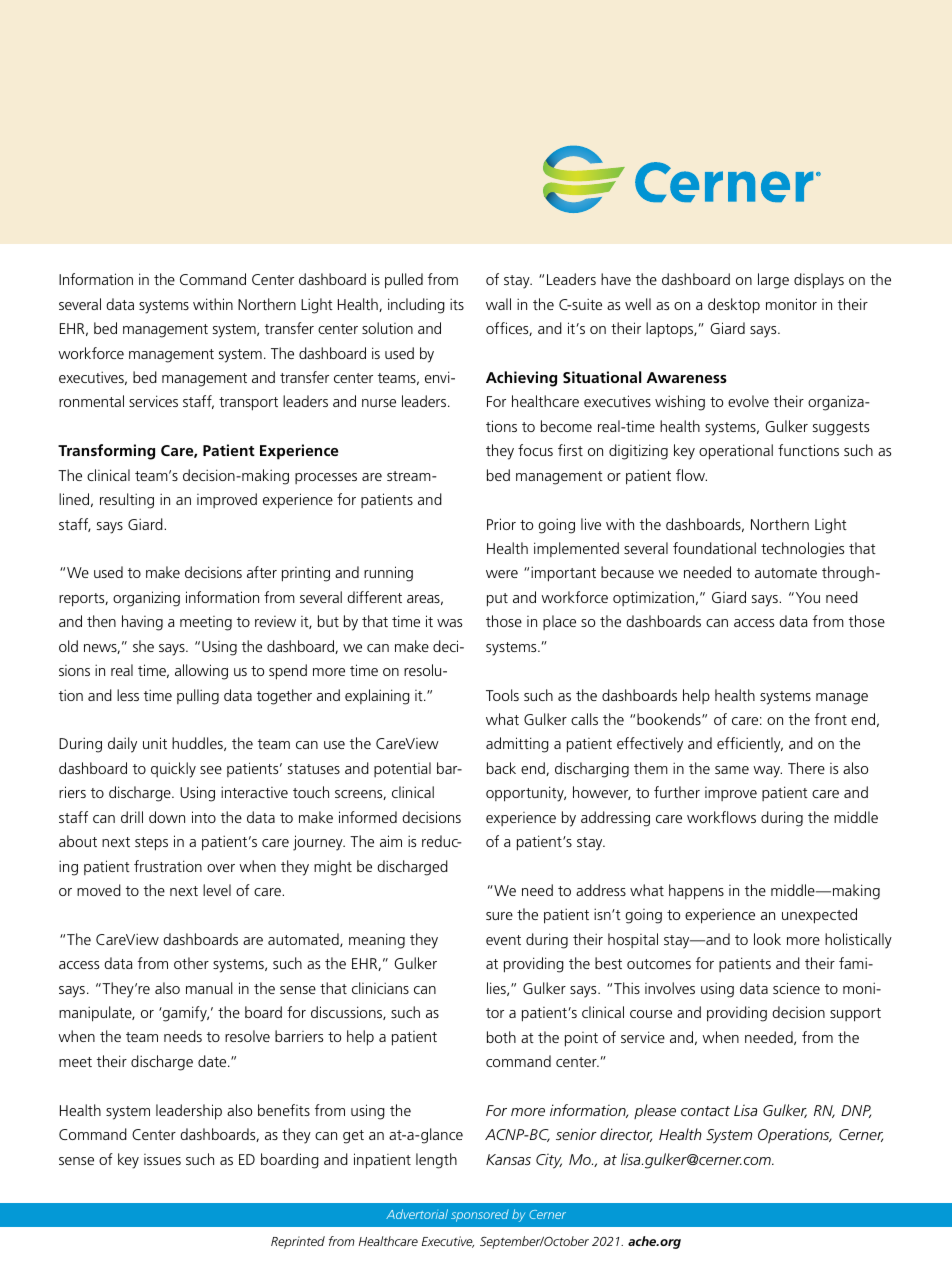  Describe the element at coordinates (767, 772) in the document. I see `way` at that location.
